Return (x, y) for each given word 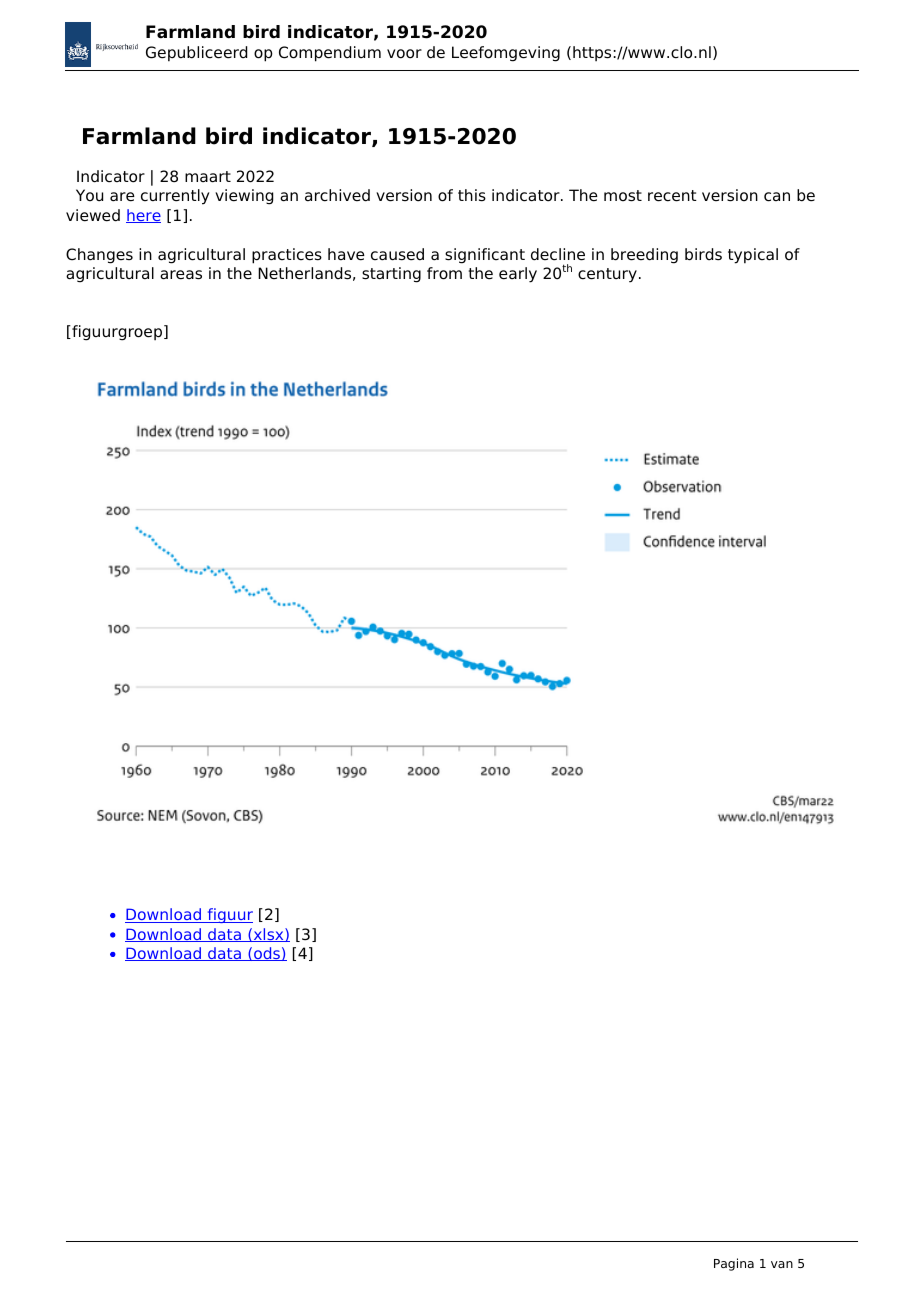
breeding (644, 256)
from (444, 273)
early (518, 275)
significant (485, 256)
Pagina (734, 1264)
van (782, 1264)
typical (753, 256)
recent (672, 196)
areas (181, 275)
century (607, 275)
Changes (99, 256)
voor (404, 54)
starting (391, 275)
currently (175, 197)
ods (267, 954)
